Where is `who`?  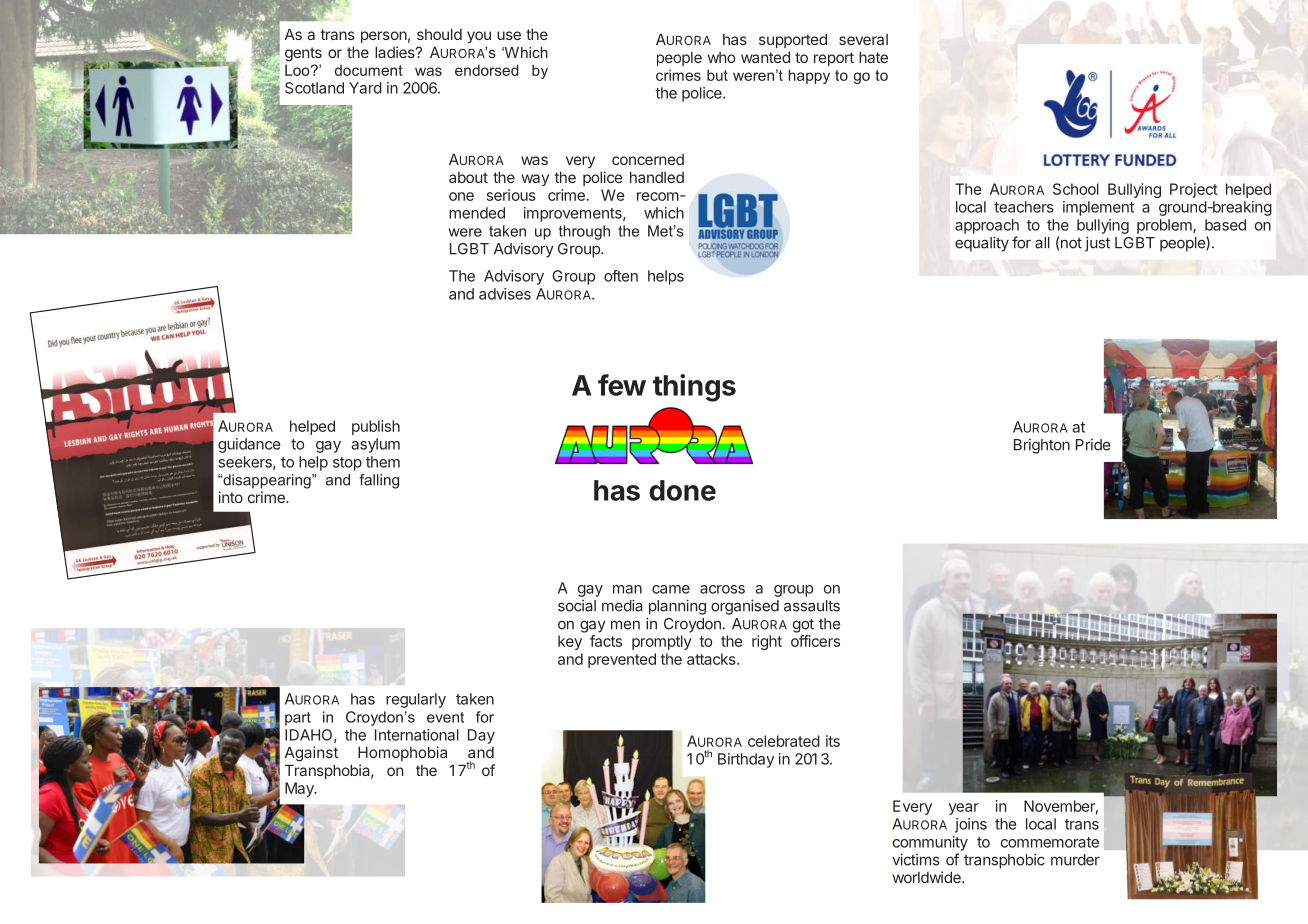 who is located at coordinates (721, 57).
